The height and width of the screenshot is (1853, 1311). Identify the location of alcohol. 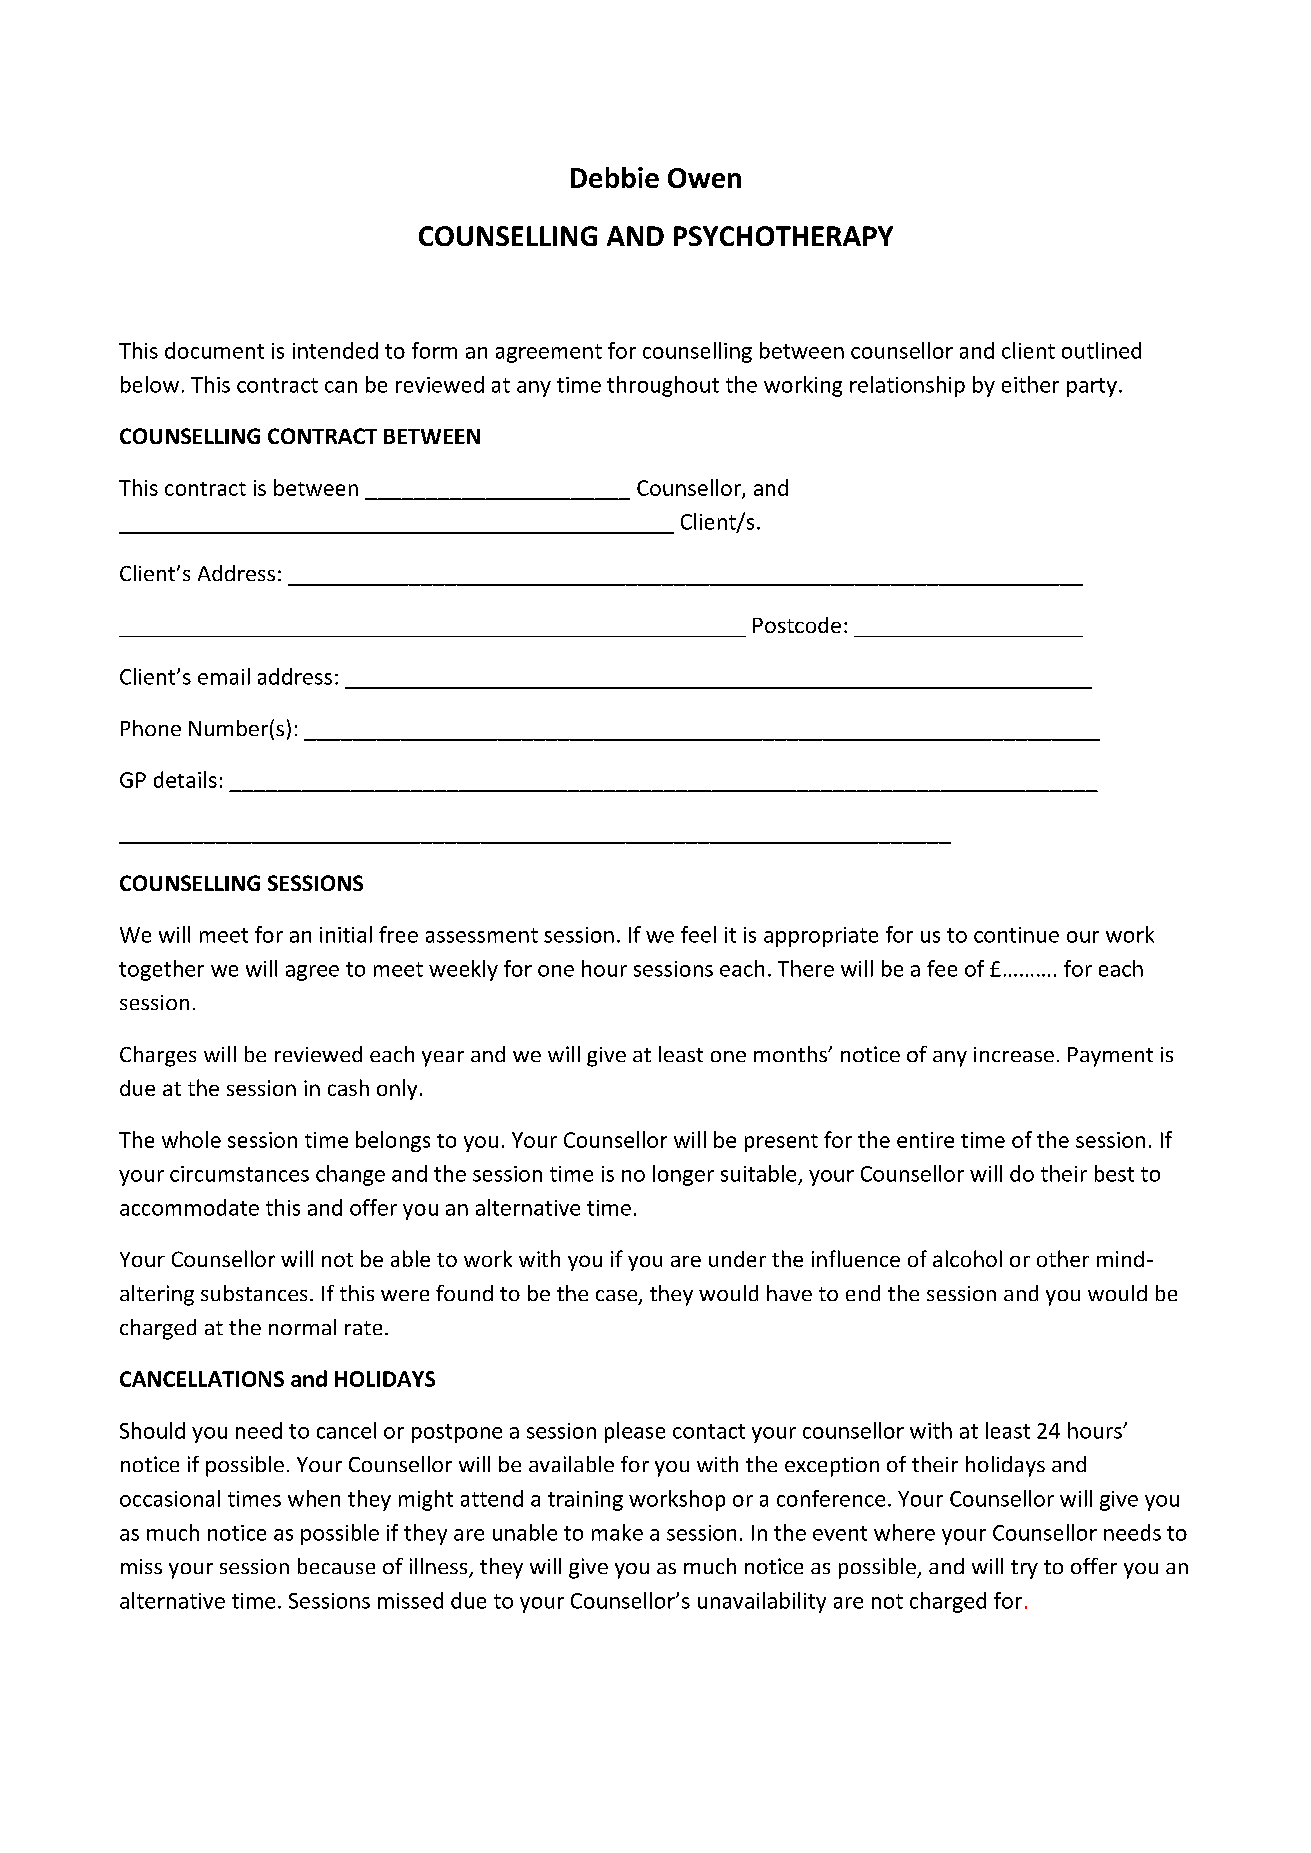
(967, 1258).
